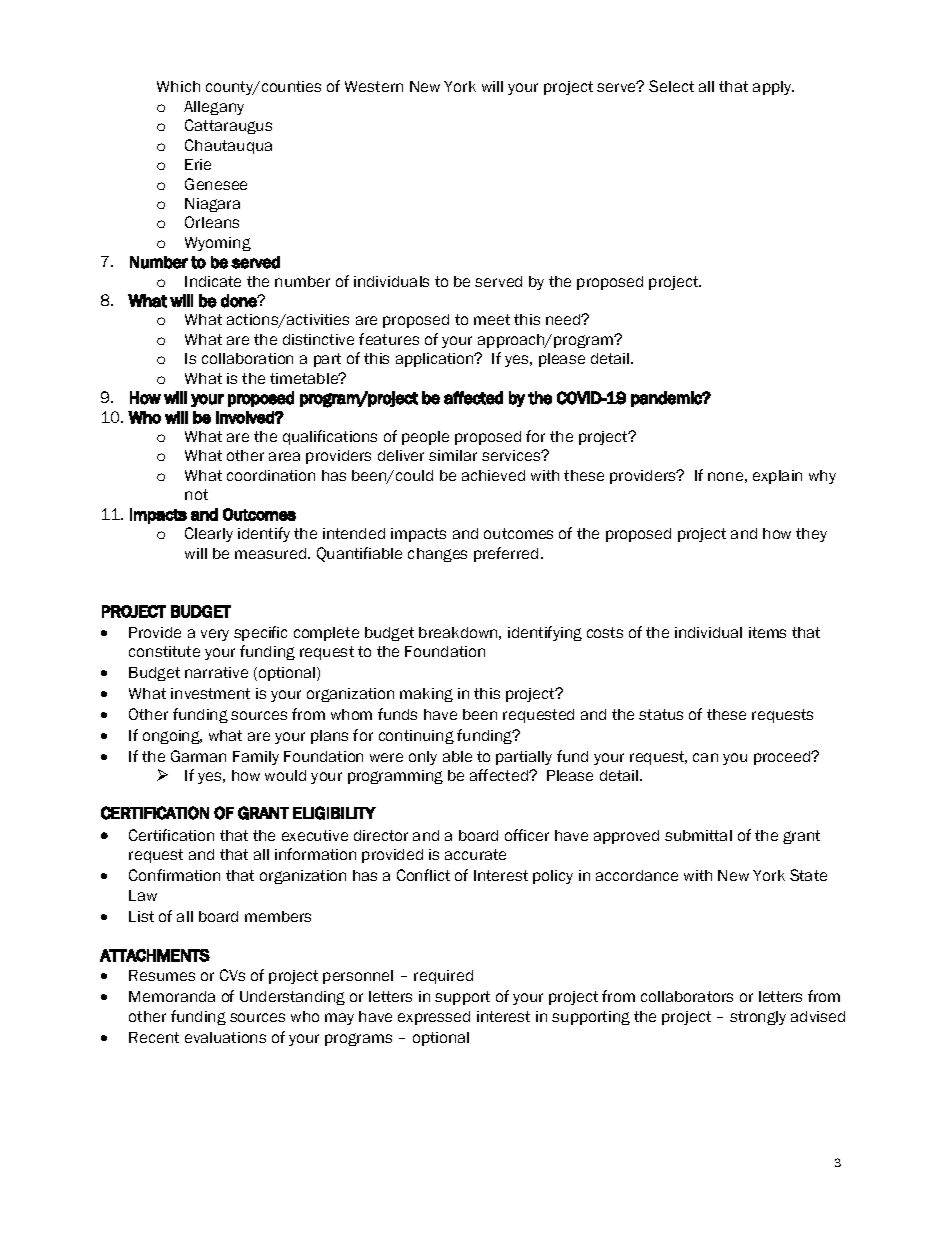 The image size is (952, 1233). What do you see at coordinates (374, 86) in the screenshot?
I see `Western` at bounding box center [374, 86].
